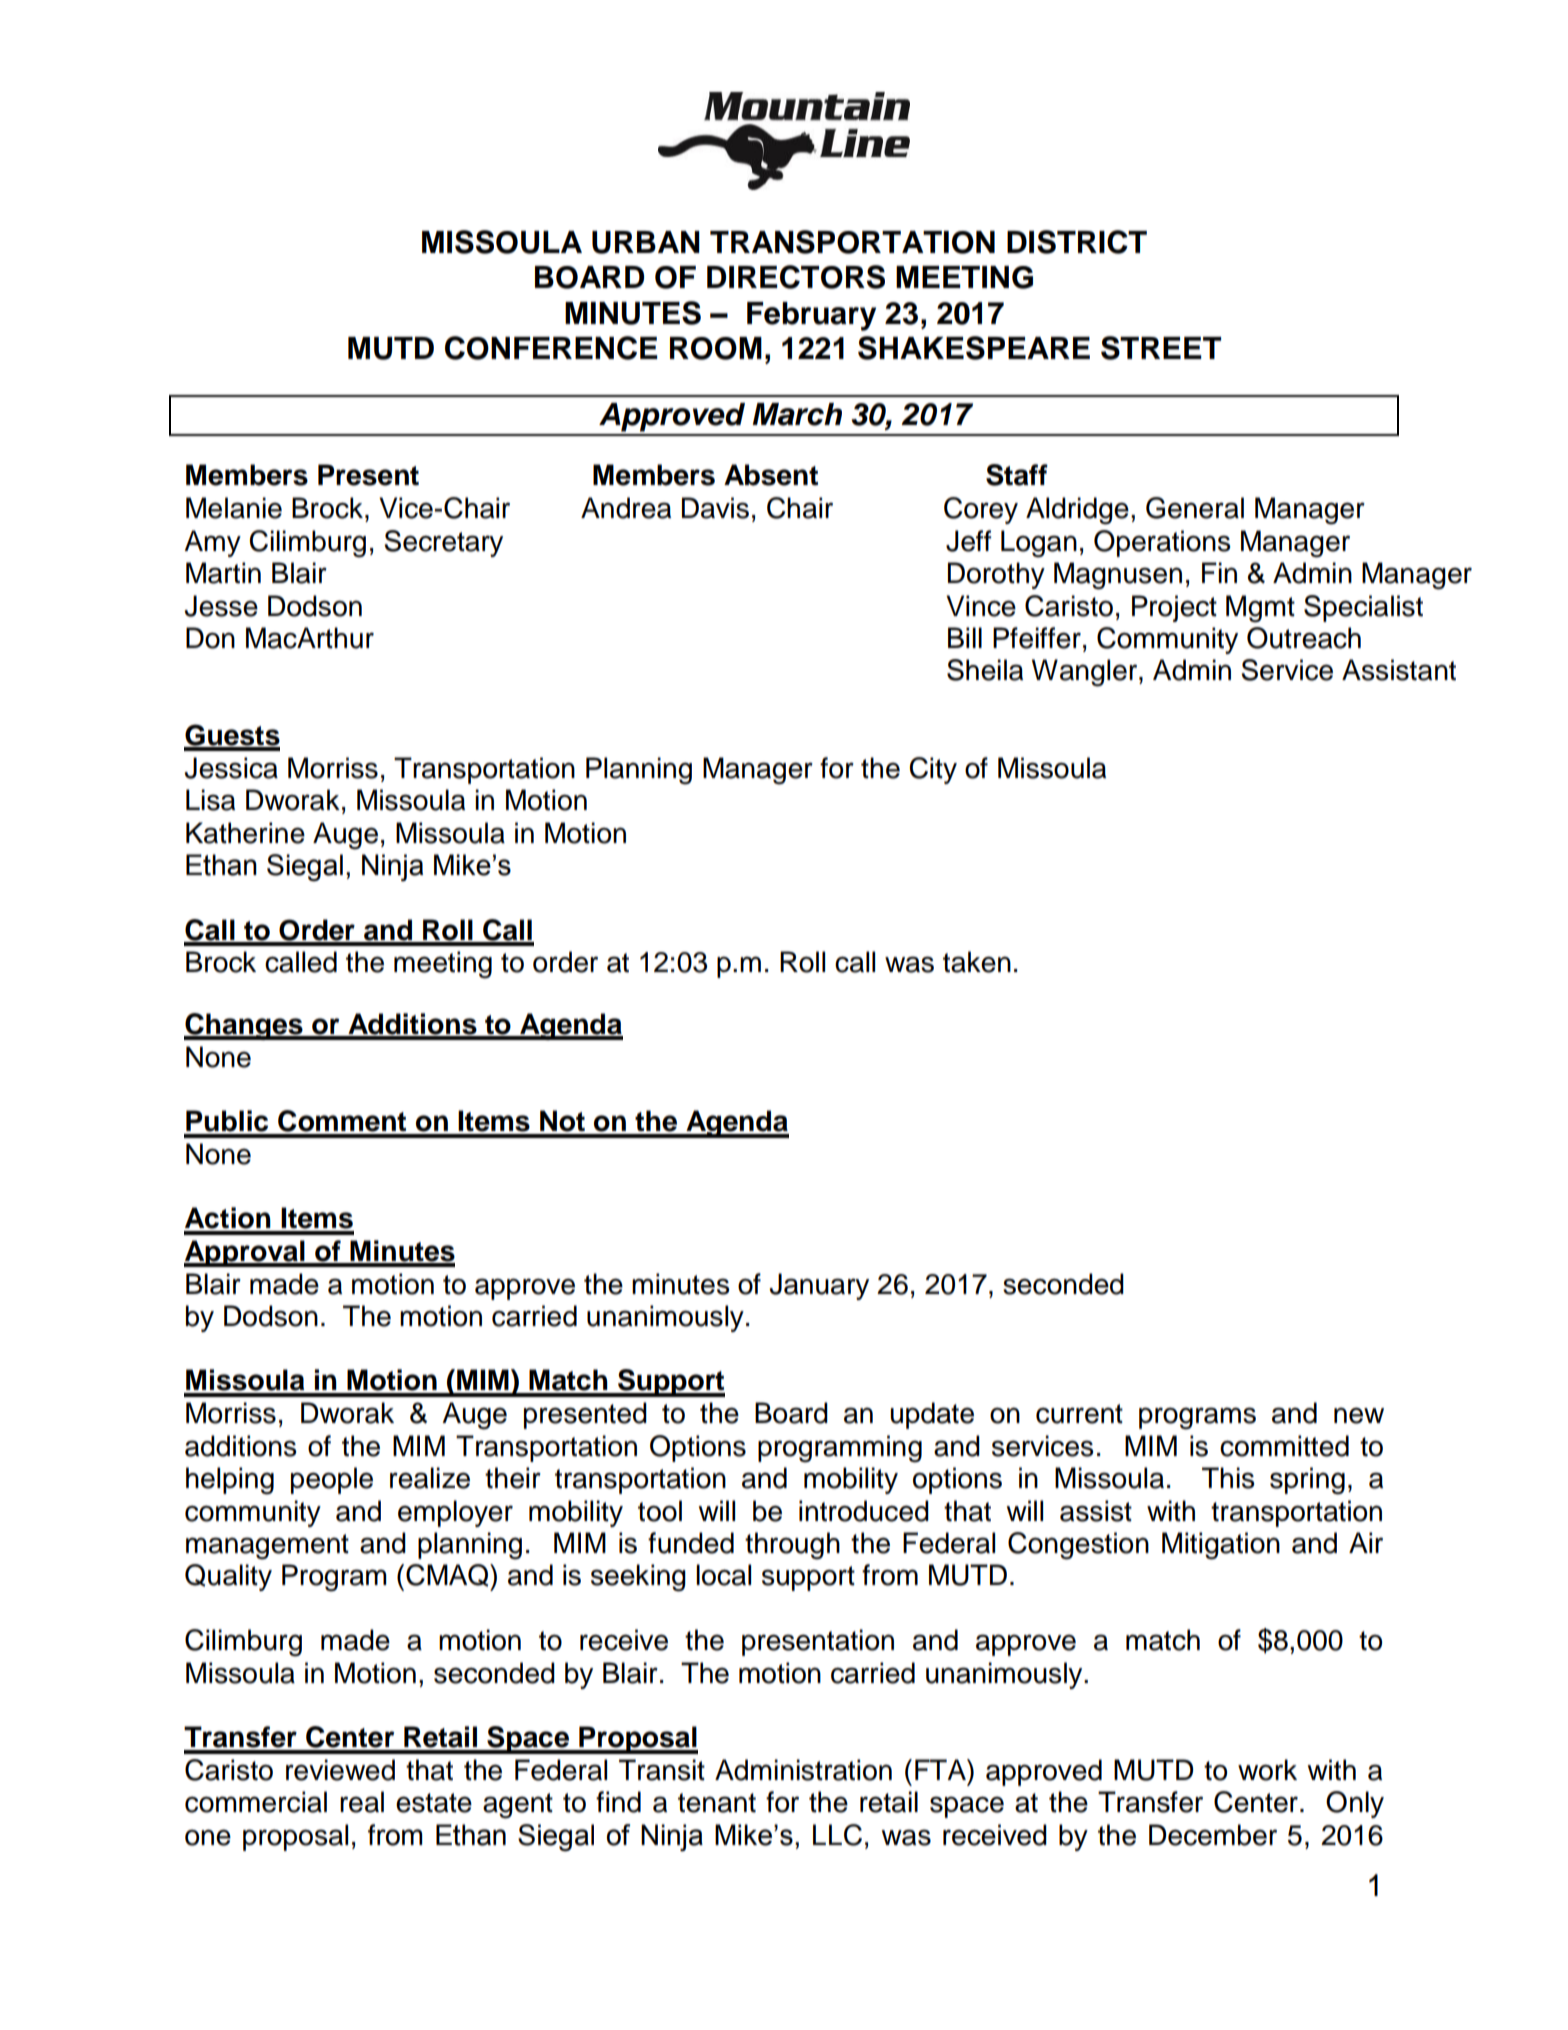 The width and height of the screenshot is (1568, 2030). Describe the element at coordinates (933, 770) in the screenshot. I see `City` at that location.
